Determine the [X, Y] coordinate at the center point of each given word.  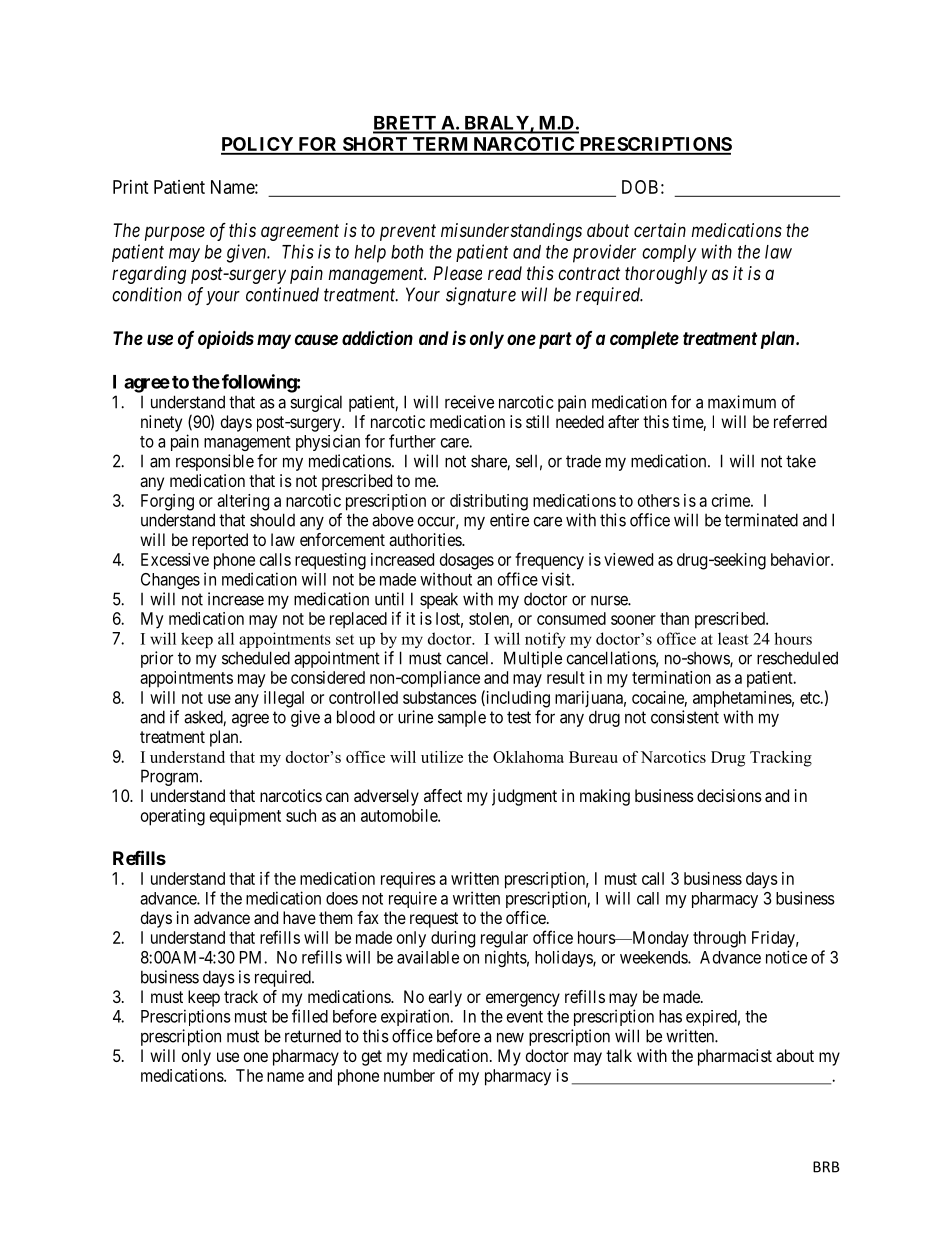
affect [443, 795]
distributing [489, 502]
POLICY [258, 145]
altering [243, 502]
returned [313, 1036]
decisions [729, 795]
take [801, 461]
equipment [245, 817]
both [407, 252]
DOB [640, 187]
